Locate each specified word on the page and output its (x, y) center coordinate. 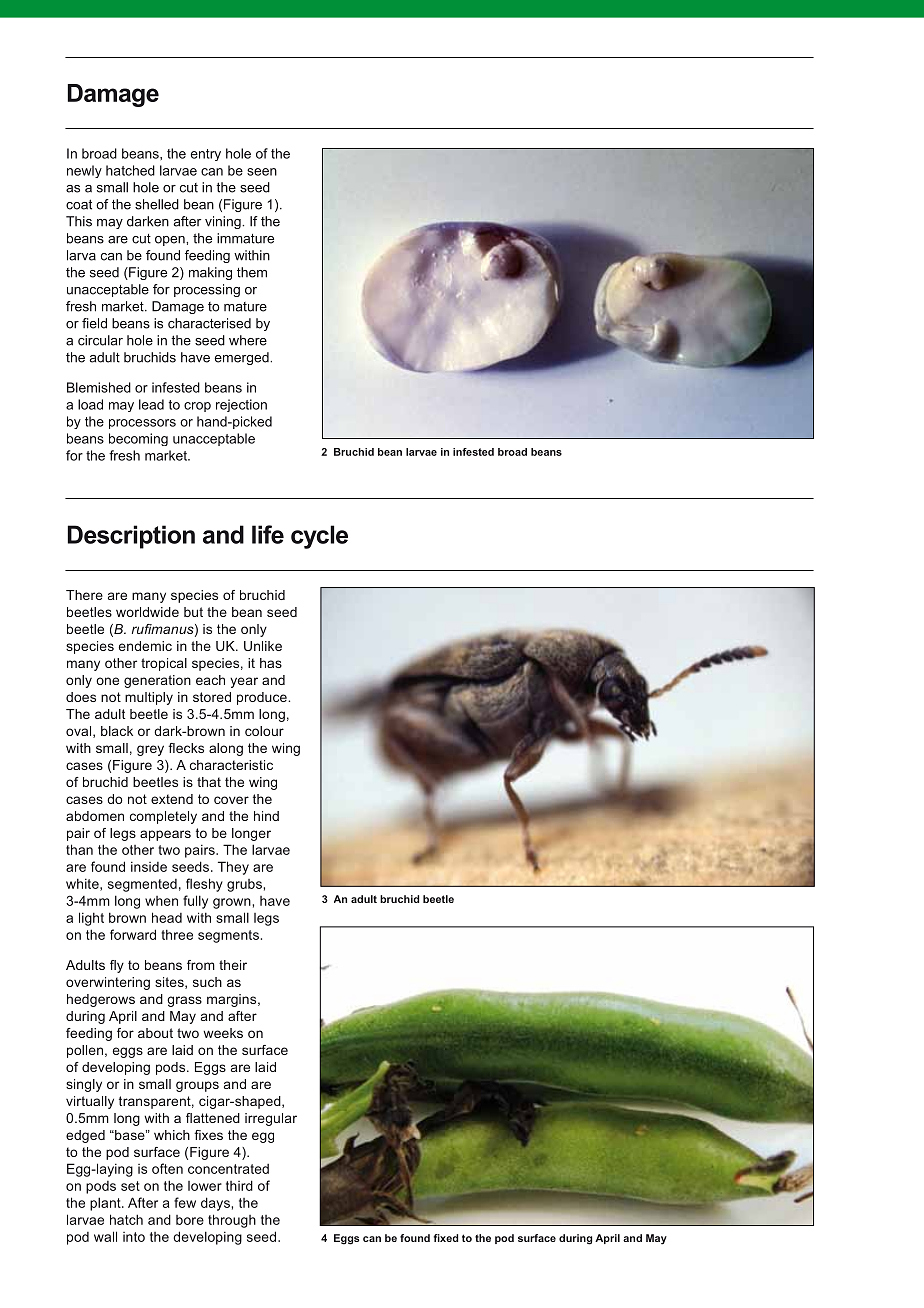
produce (263, 698)
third (239, 1185)
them (252, 272)
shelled (157, 204)
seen (262, 172)
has (271, 663)
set (130, 1186)
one (107, 681)
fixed (446, 1238)
